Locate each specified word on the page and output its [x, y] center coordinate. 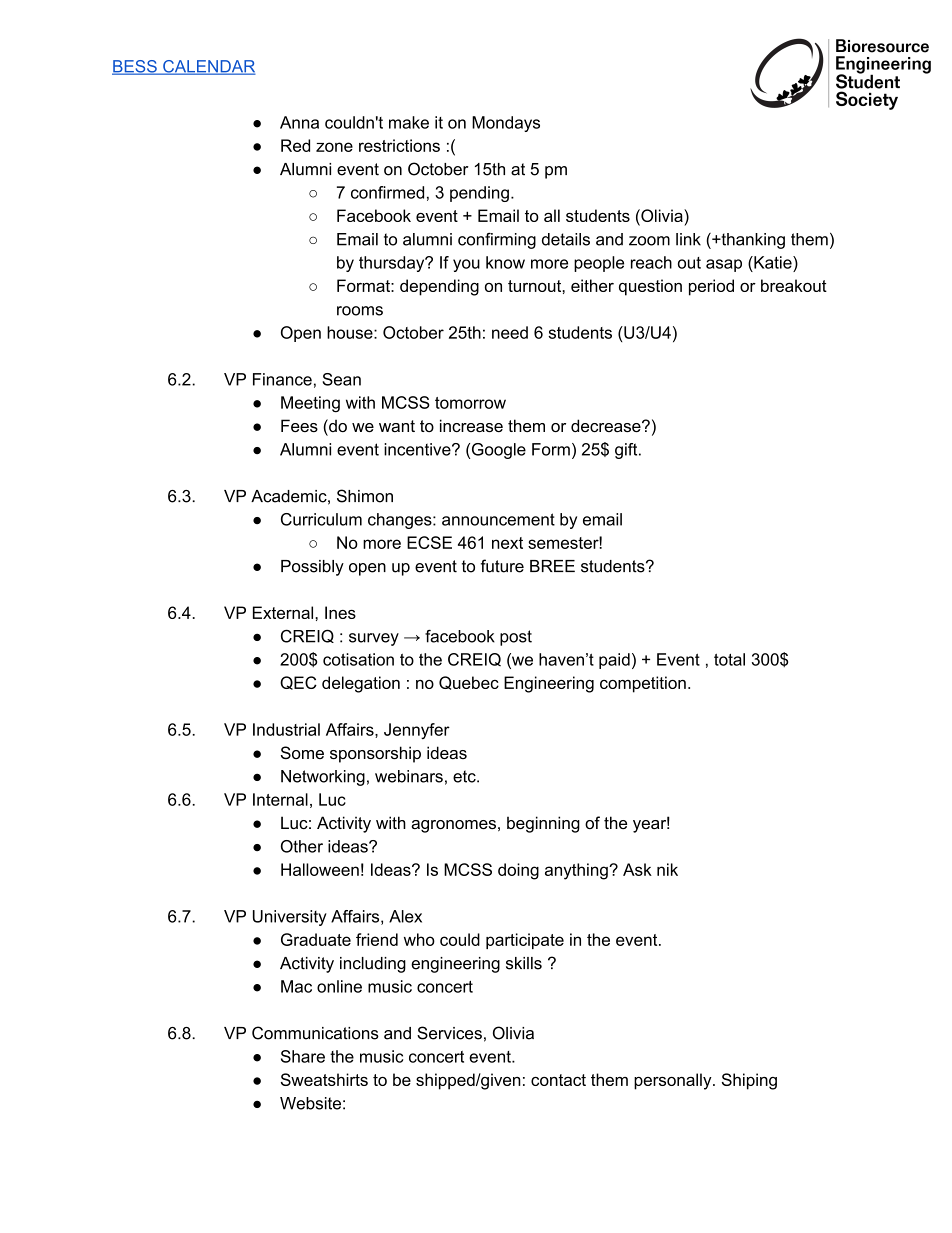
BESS [135, 67]
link [688, 239]
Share [303, 1056]
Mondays [506, 124]
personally [674, 1081]
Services [449, 1033]
